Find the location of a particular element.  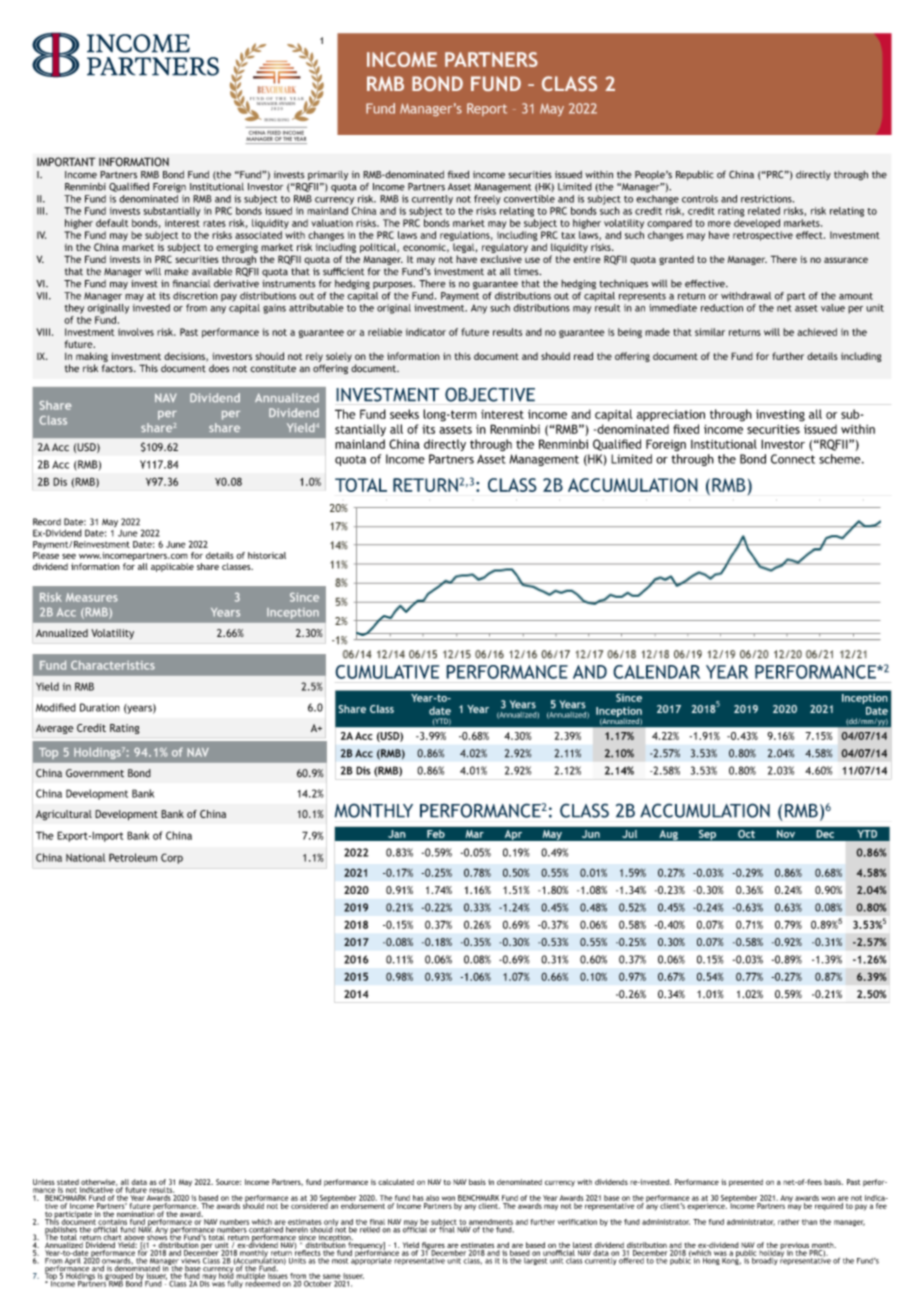

amendments is located at coordinates (491, 1223).
